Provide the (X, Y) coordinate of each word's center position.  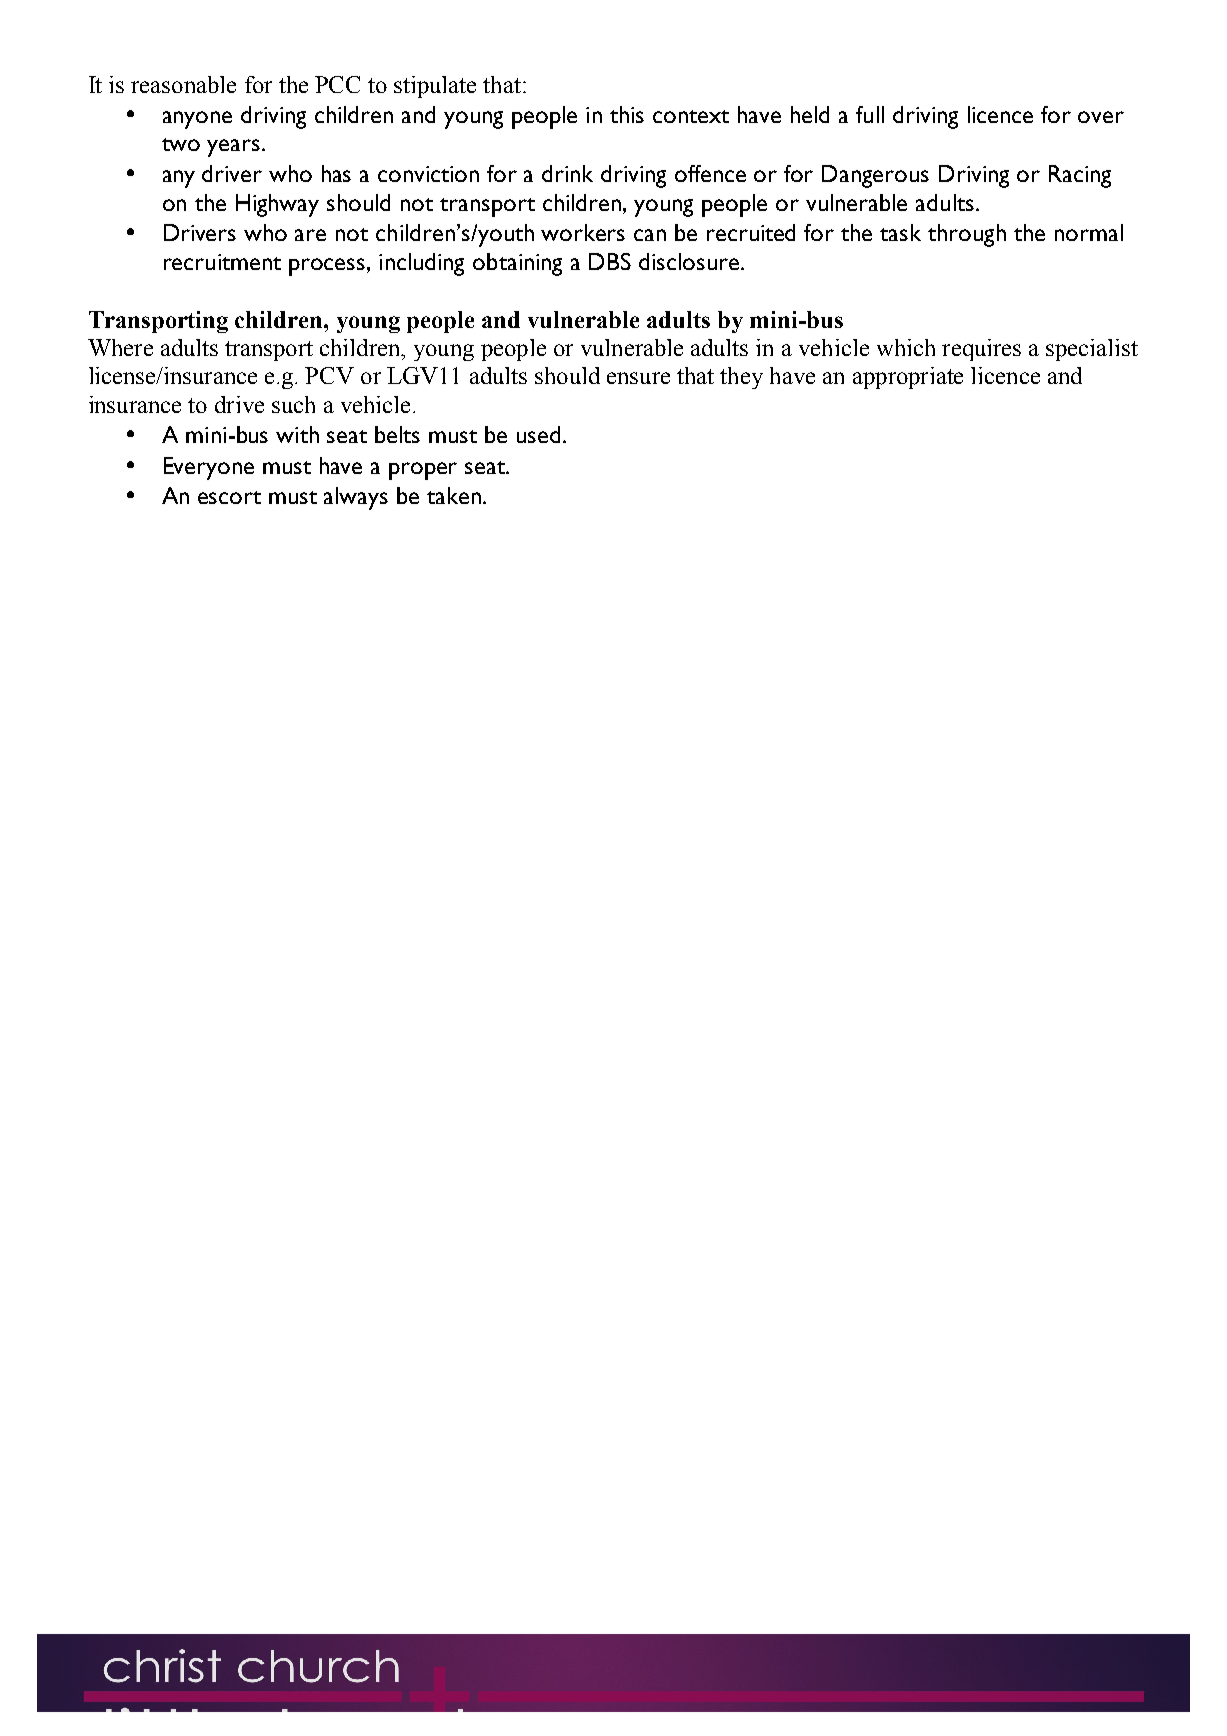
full (870, 114)
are (310, 235)
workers (583, 232)
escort (229, 497)
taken (454, 495)
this (627, 114)
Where (120, 347)
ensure (638, 378)
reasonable (183, 84)
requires (981, 350)
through (967, 235)
